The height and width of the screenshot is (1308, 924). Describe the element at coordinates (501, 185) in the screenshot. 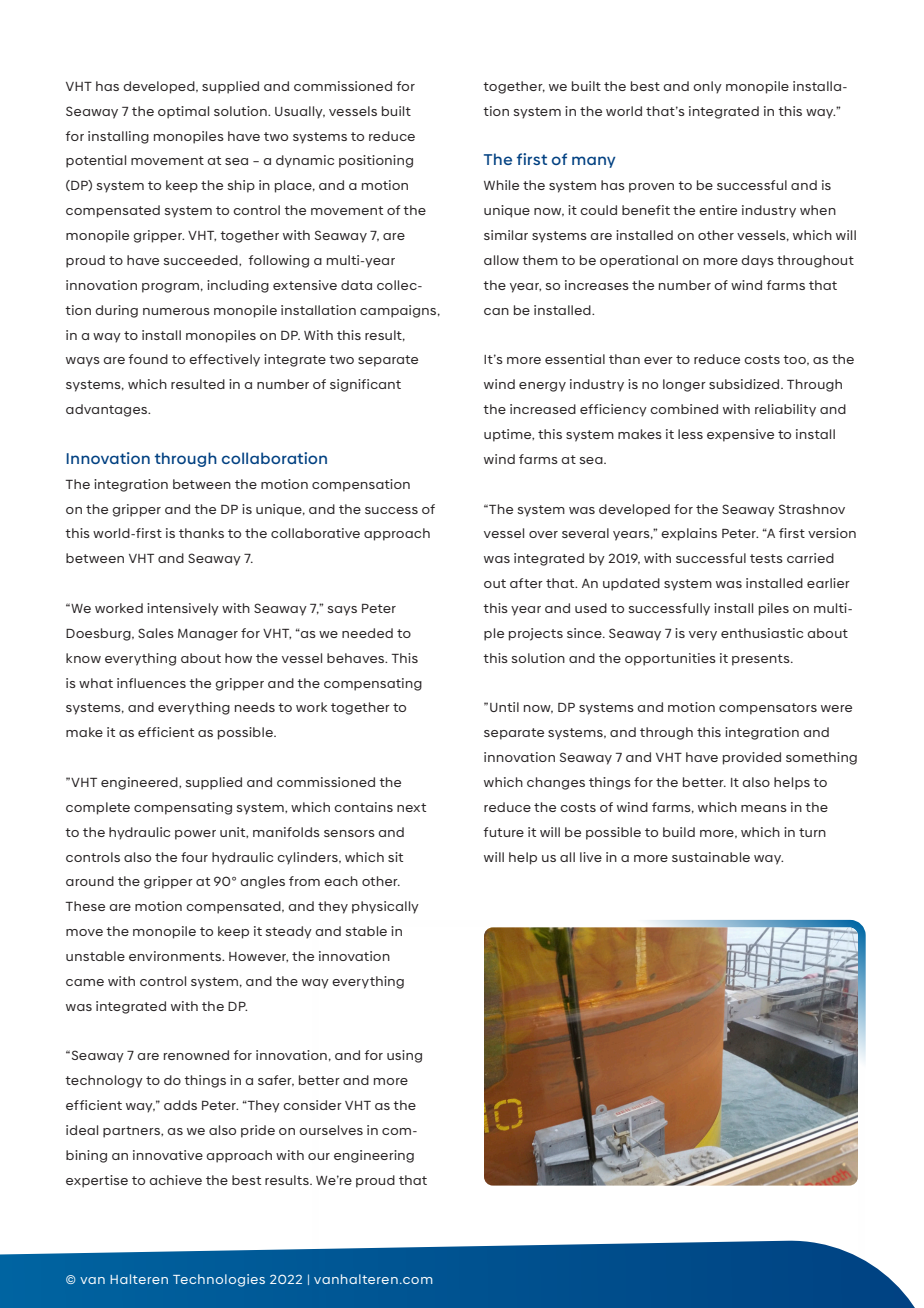

I see `While` at that location.
